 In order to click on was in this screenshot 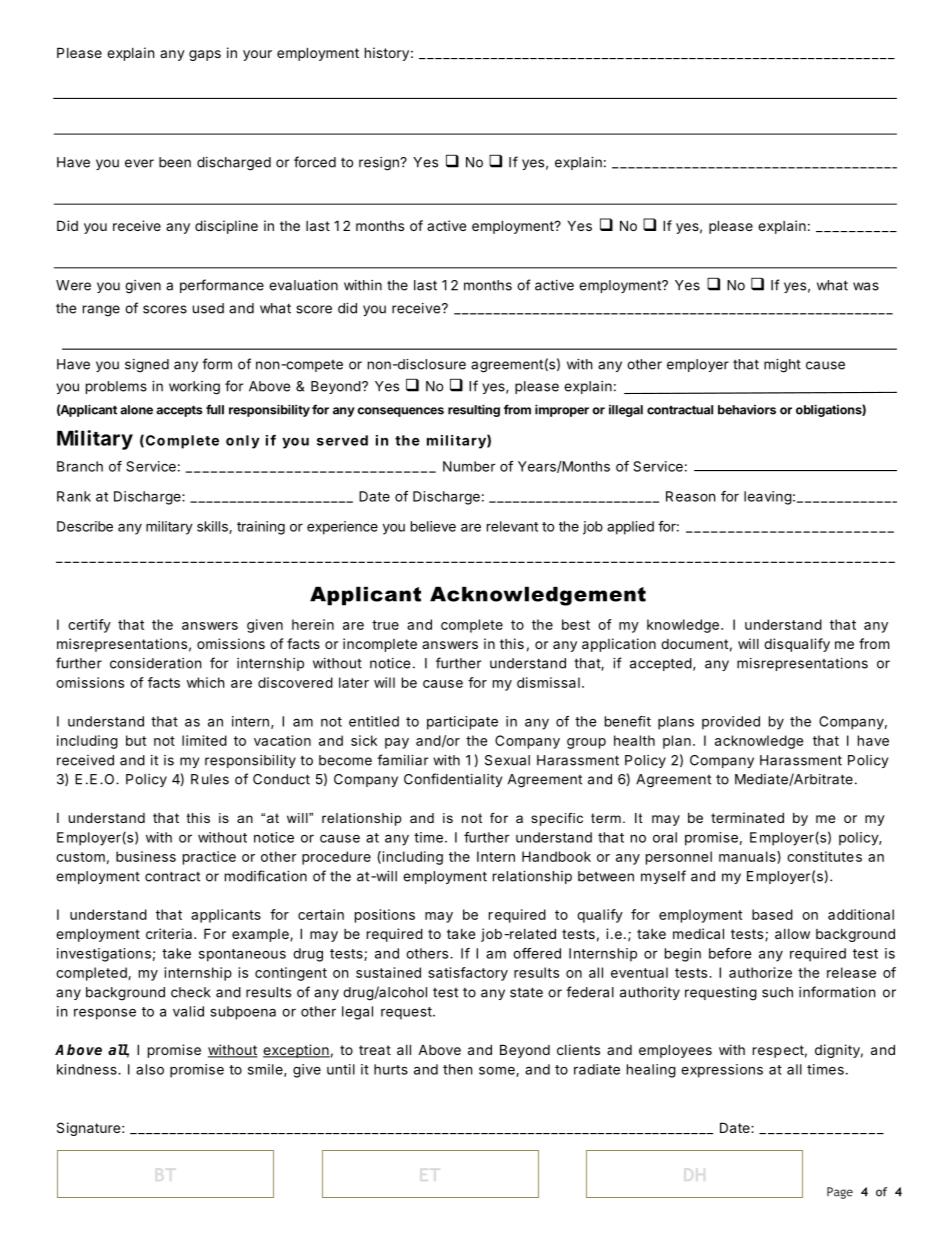, I will do `click(866, 286)`.
